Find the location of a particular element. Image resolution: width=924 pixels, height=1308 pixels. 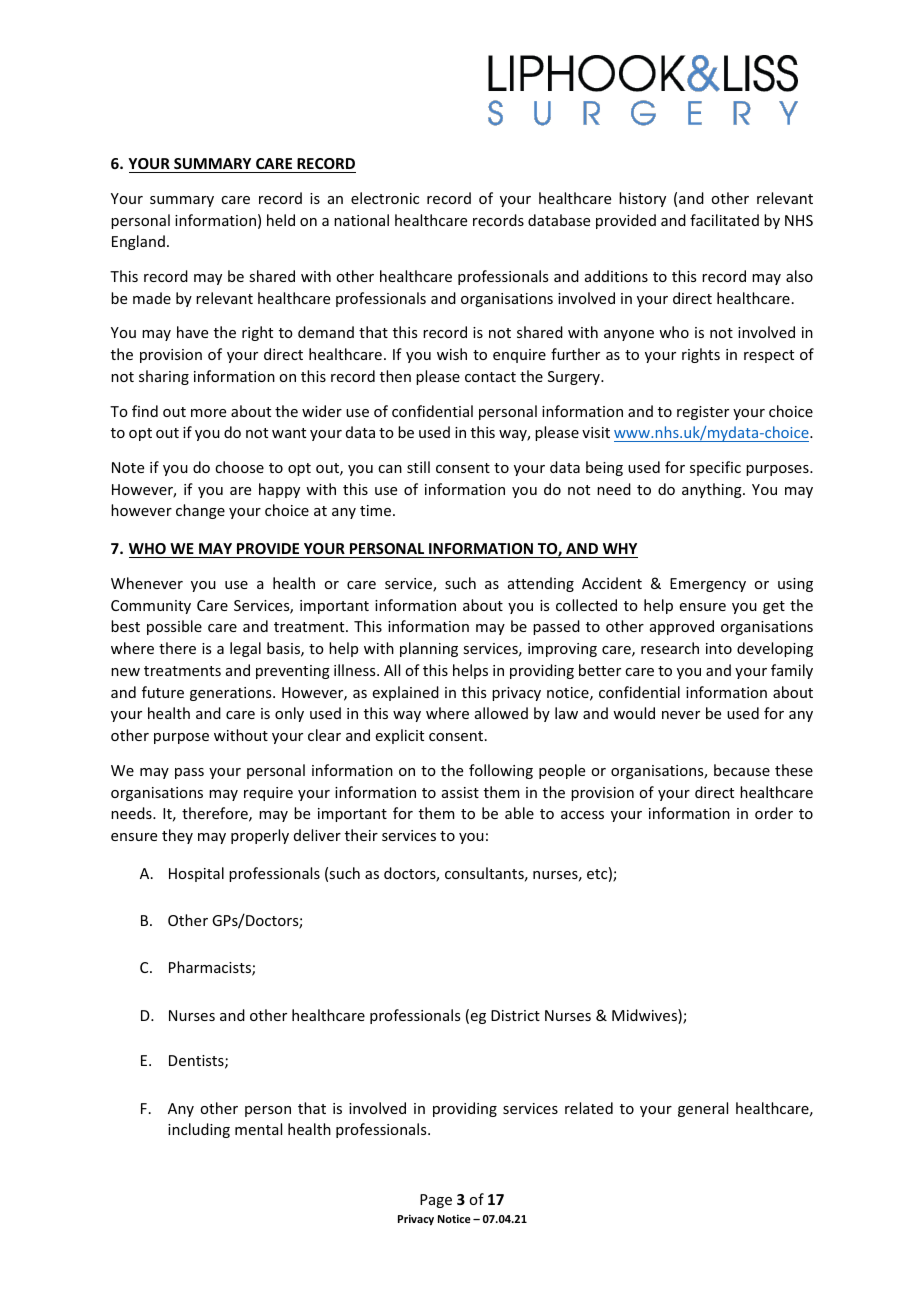

Page is located at coordinates (436, 1201).
